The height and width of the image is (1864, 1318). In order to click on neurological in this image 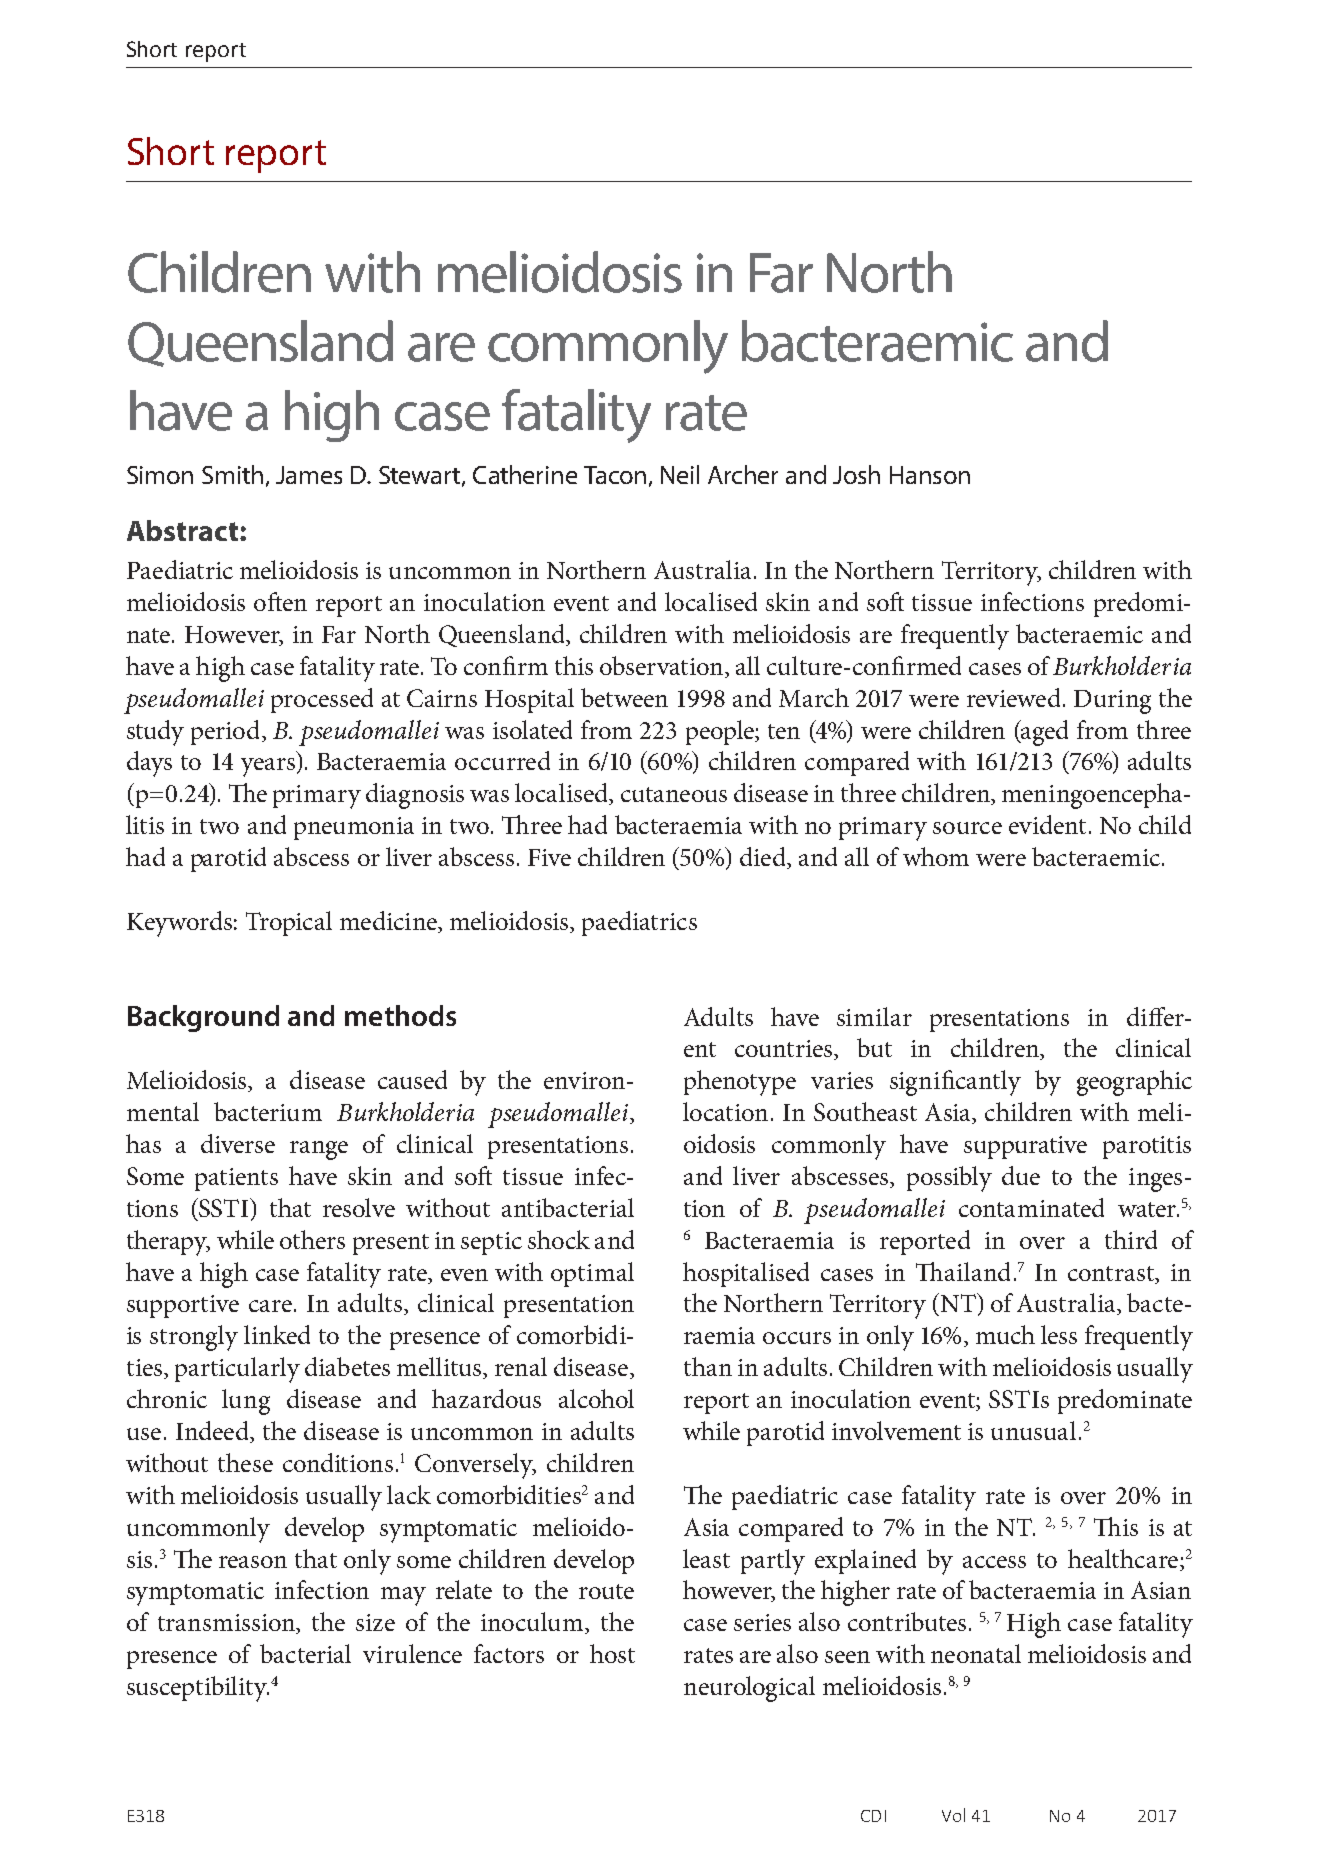, I will do `click(749, 1689)`.
